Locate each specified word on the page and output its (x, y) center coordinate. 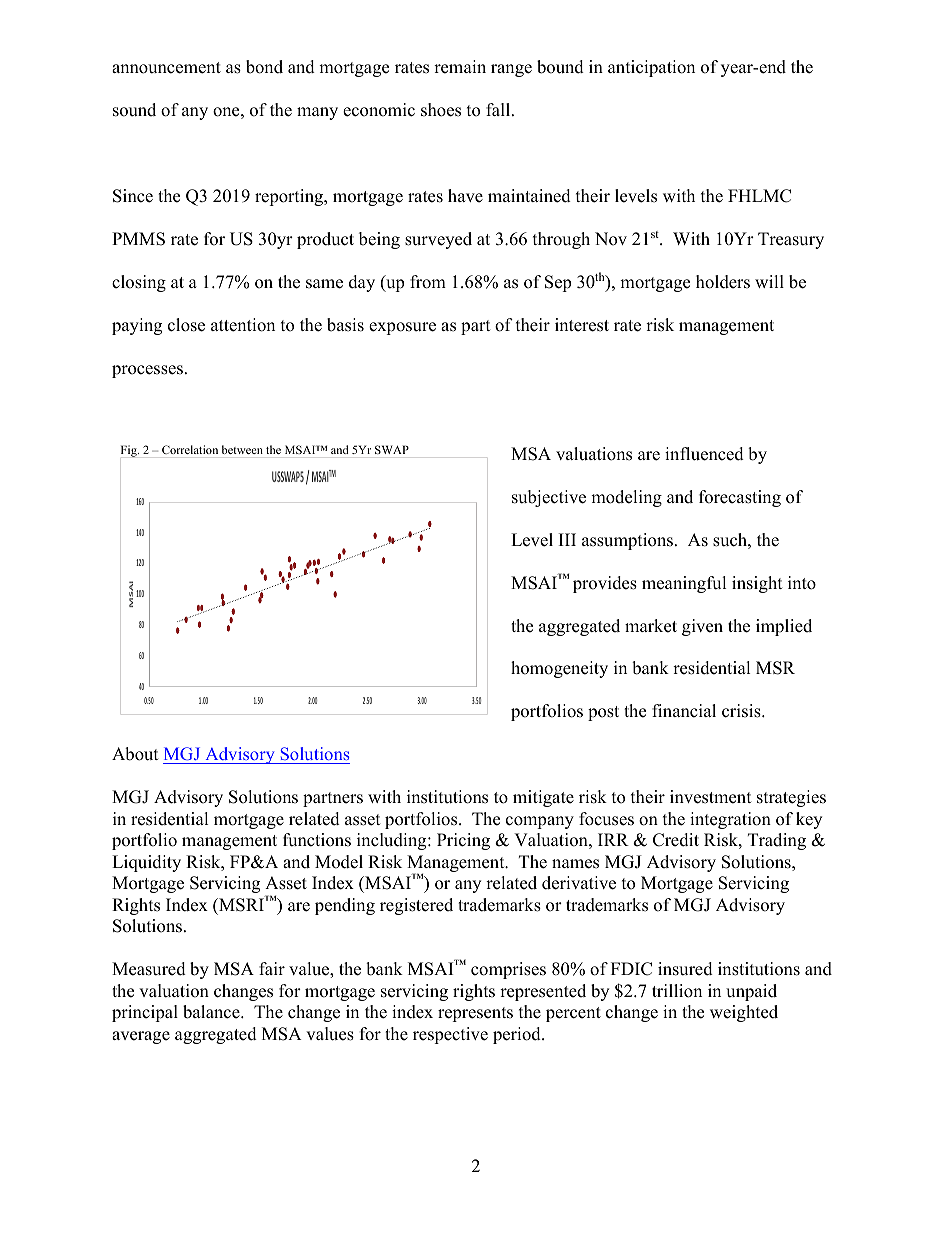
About (135, 754)
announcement (166, 68)
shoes (441, 110)
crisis (742, 711)
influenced (704, 454)
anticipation (651, 68)
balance (212, 1012)
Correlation (190, 449)
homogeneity (559, 669)
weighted (744, 1013)
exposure (402, 328)
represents (475, 1014)
